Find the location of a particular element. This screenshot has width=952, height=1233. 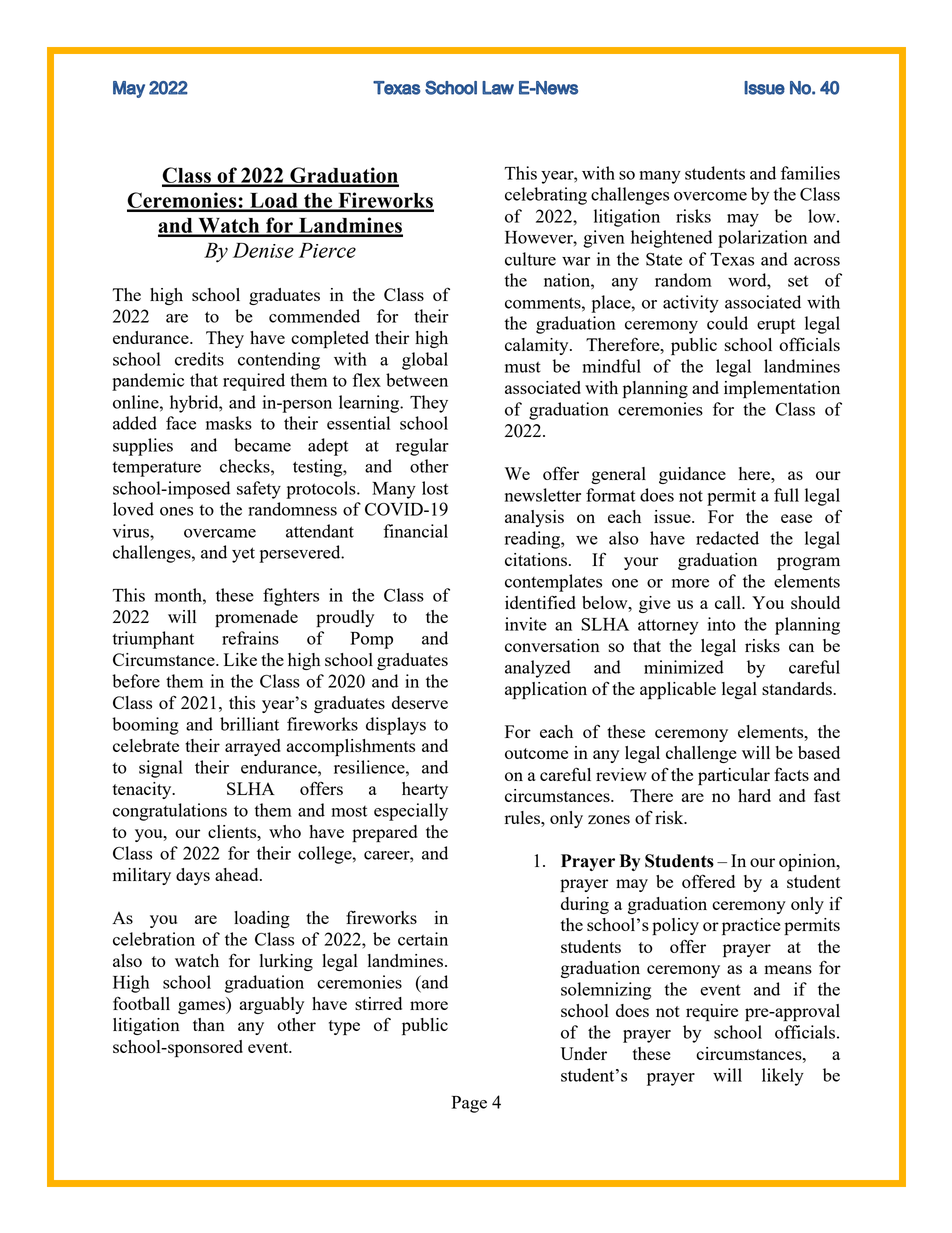

Under is located at coordinates (583, 1053).
